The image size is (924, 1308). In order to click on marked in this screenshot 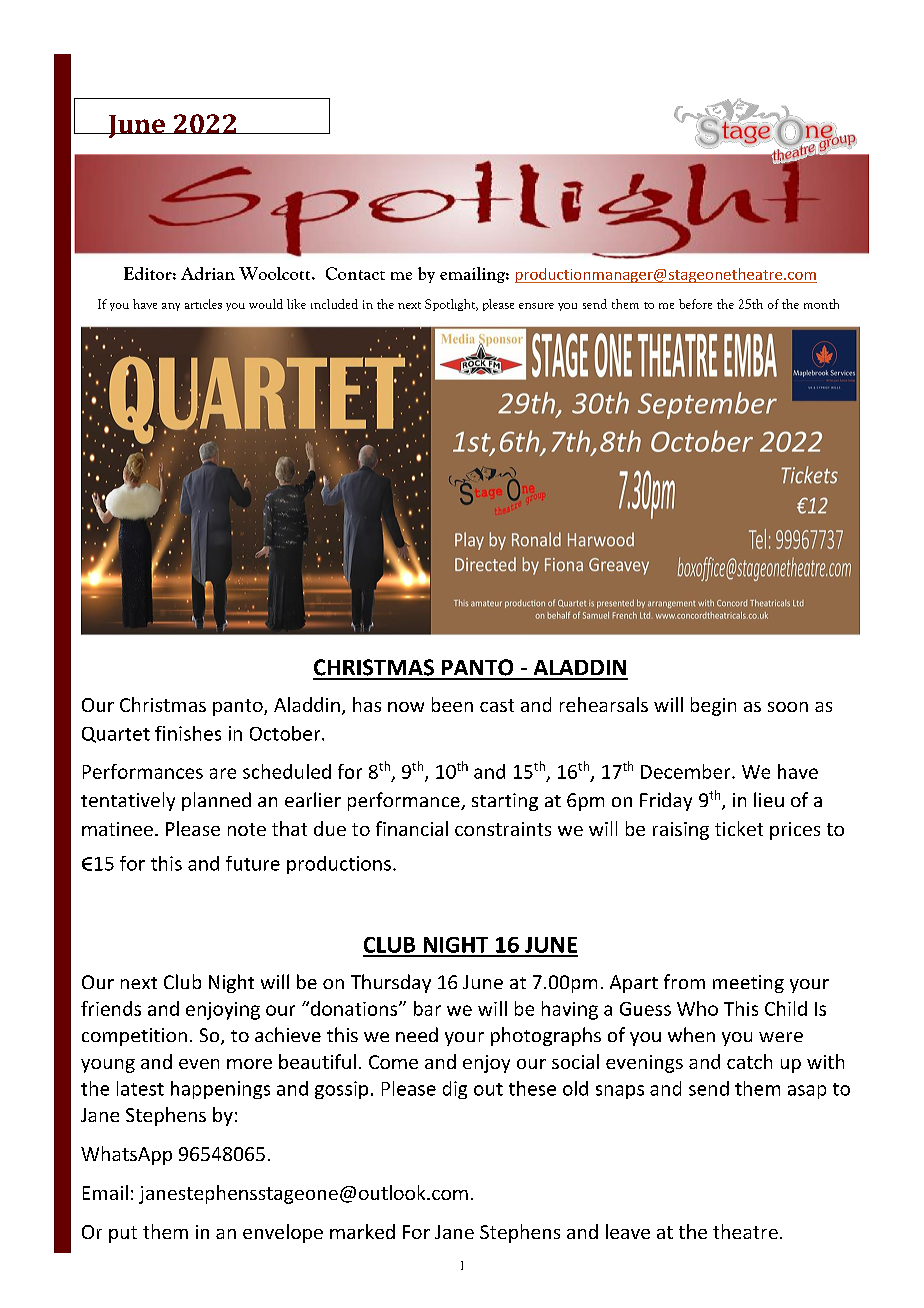, I will do `click(362, 1231)`.
